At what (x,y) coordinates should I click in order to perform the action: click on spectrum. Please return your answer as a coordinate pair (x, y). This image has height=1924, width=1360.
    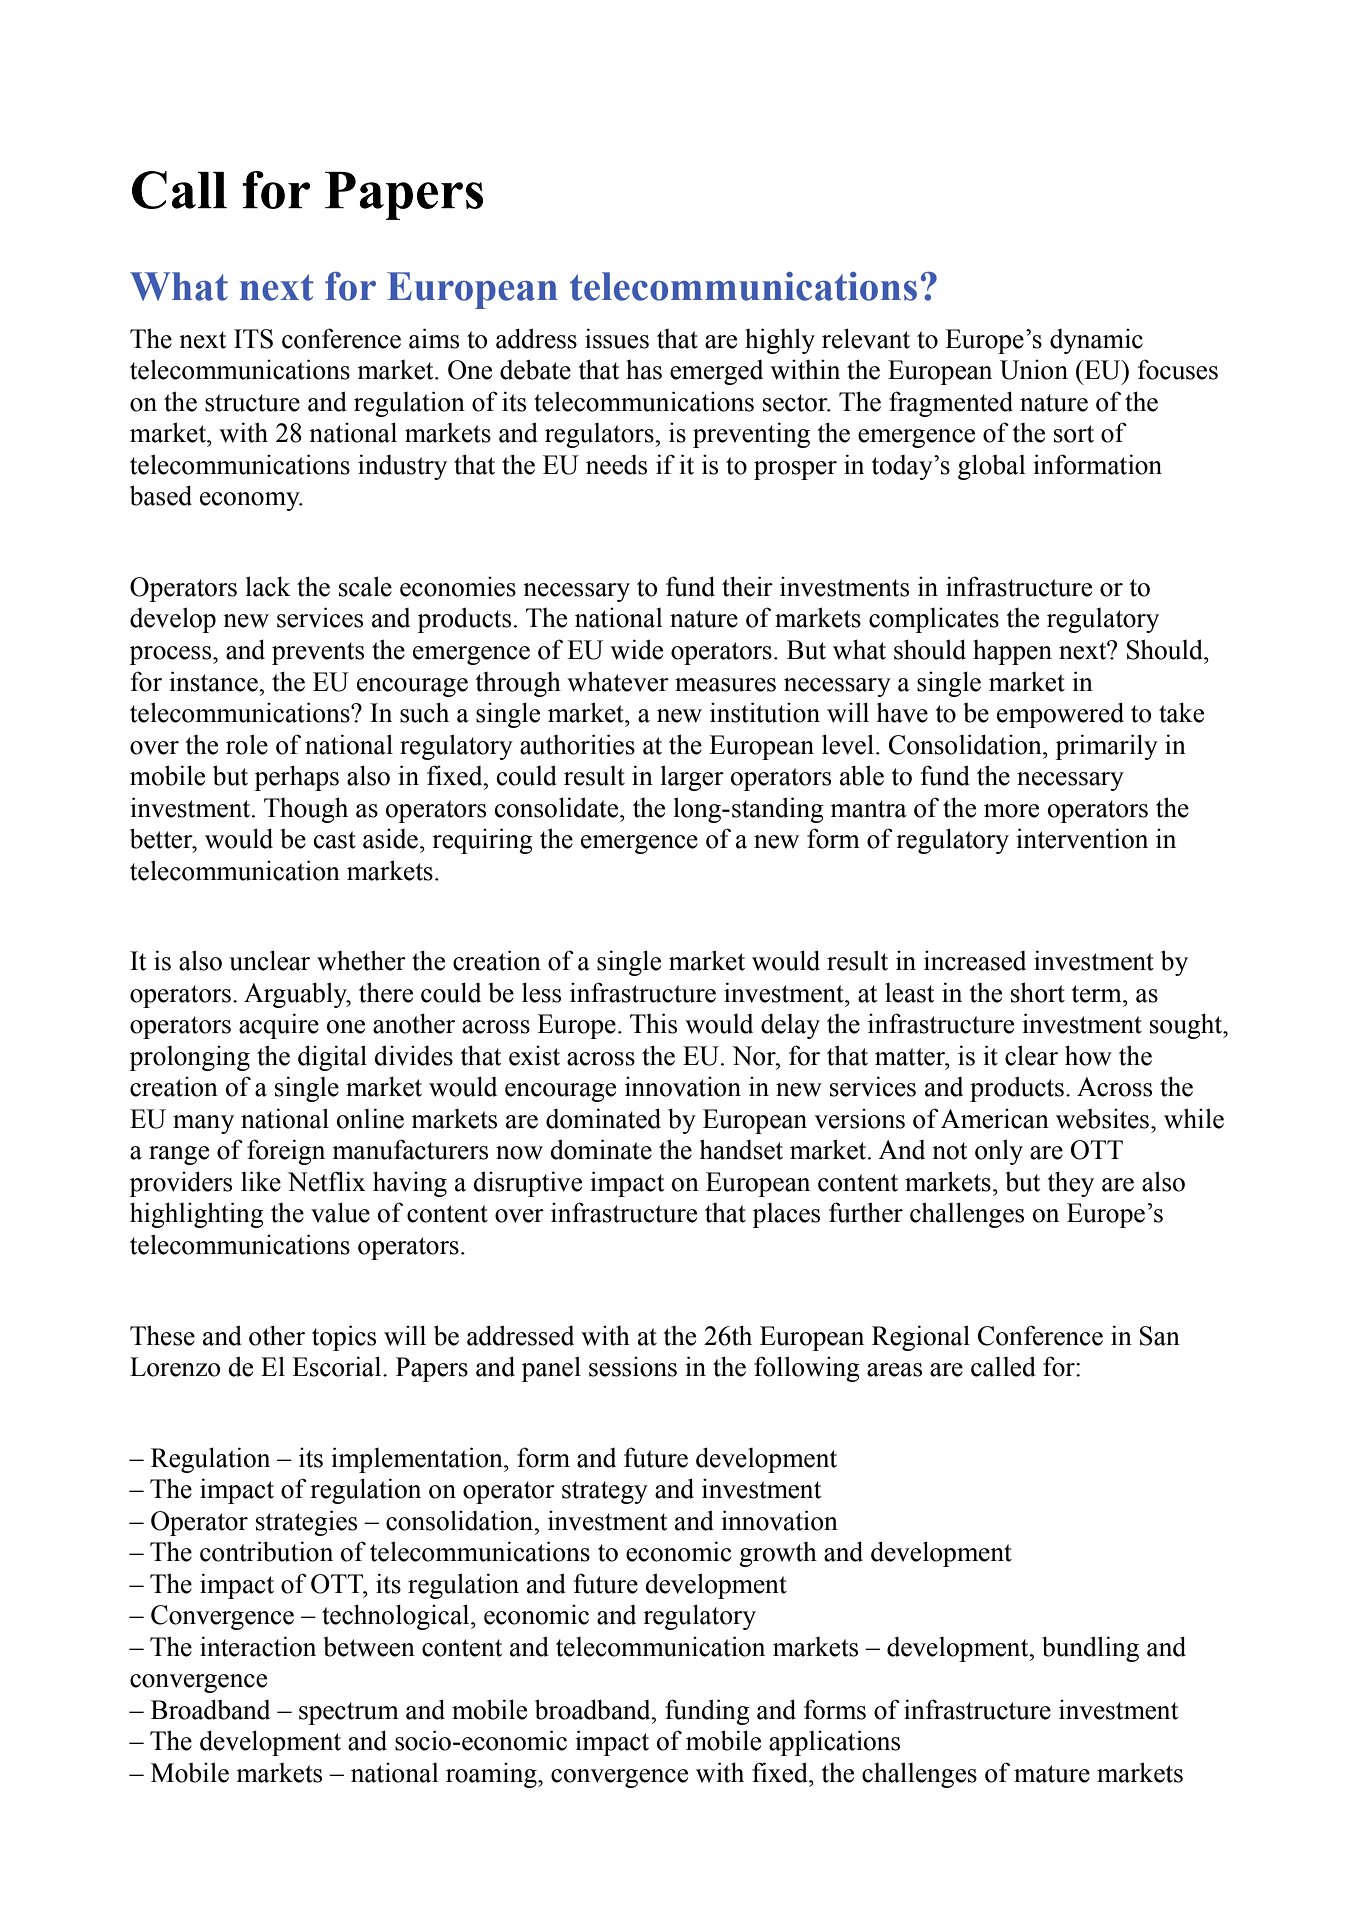
    Looking at the image, I should click on (349, 1713).
